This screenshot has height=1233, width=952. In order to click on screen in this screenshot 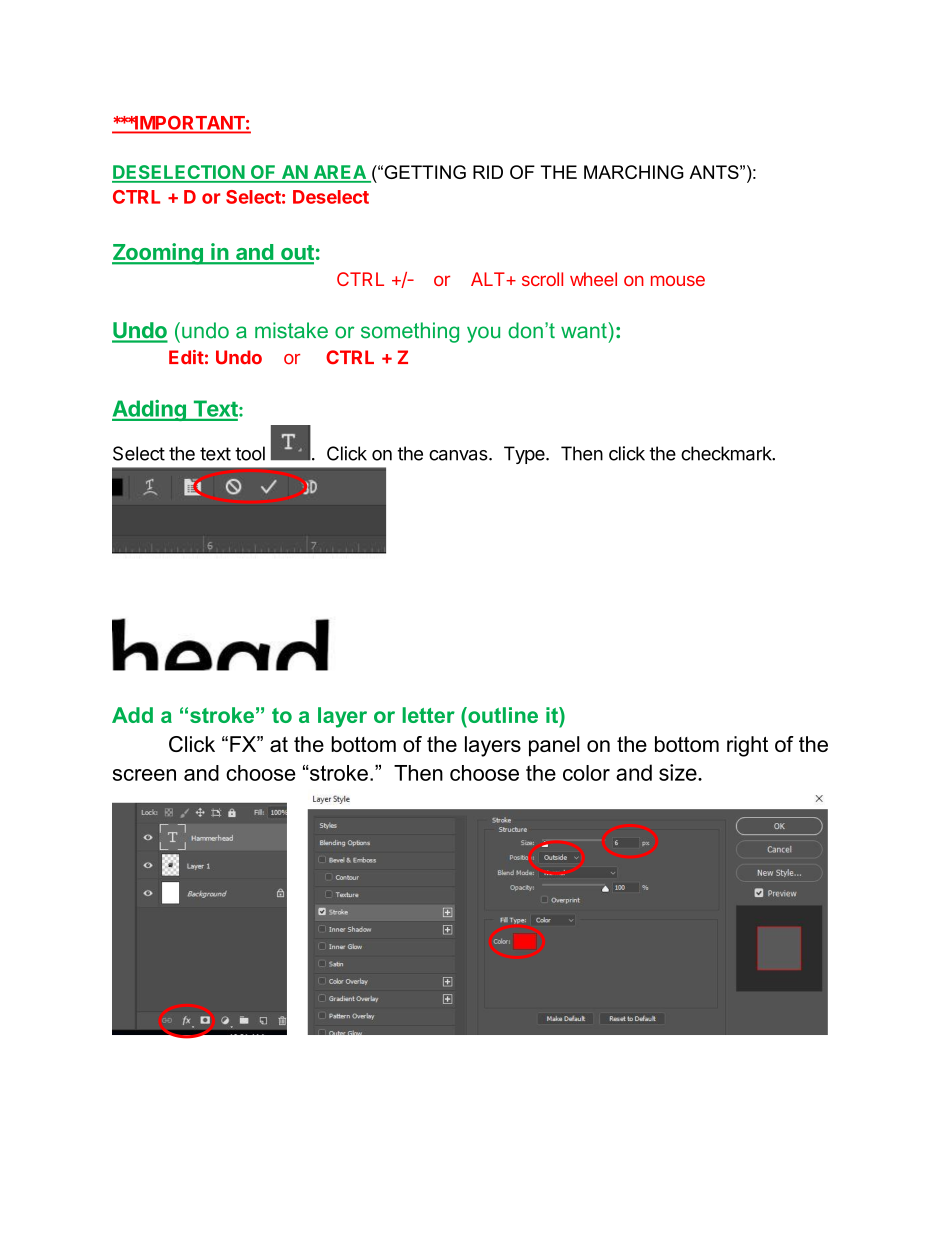, I will do `click(144, 775)`.
